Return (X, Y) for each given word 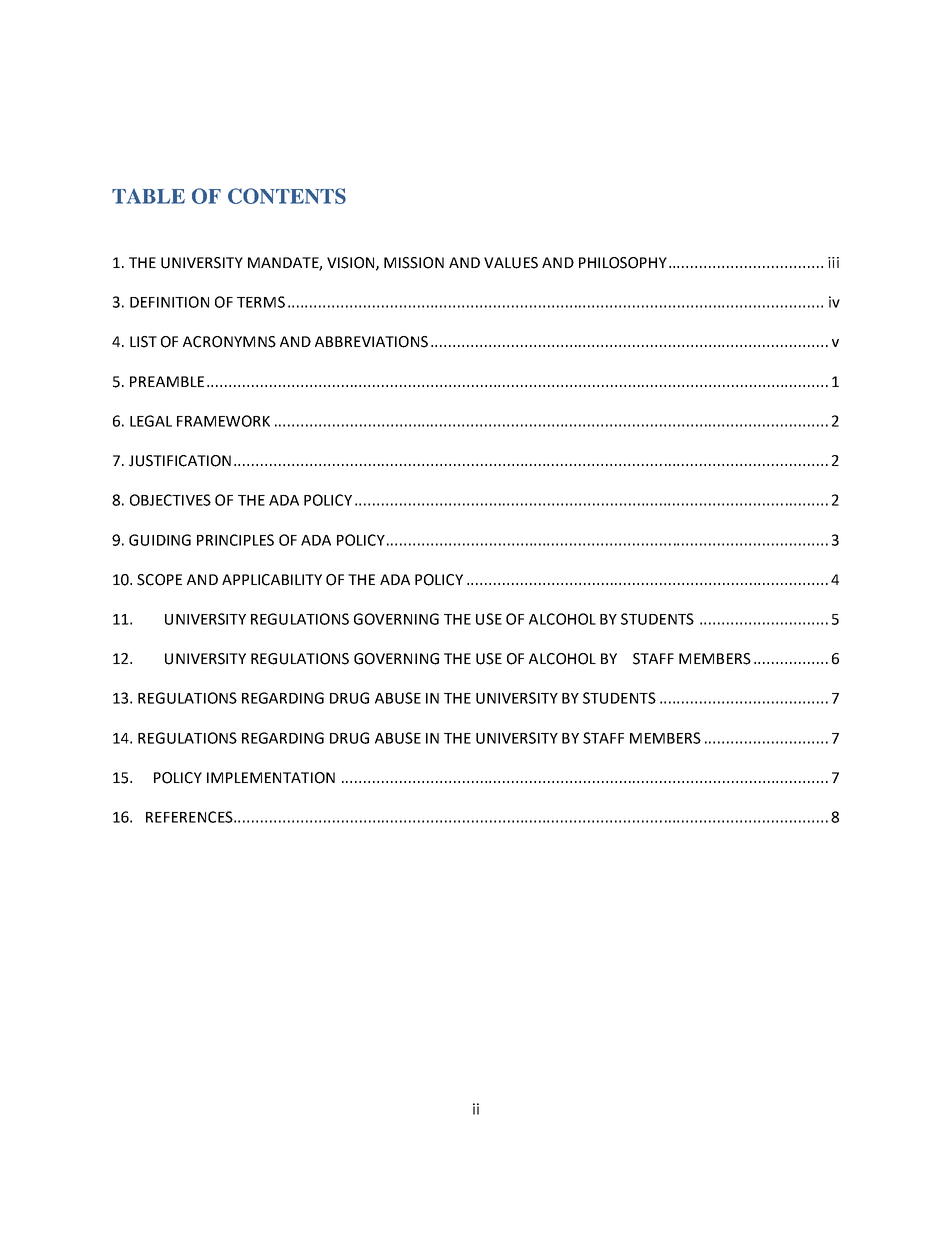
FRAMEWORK (223, 421)
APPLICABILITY (272, 580)
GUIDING (160, 540)
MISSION (414, 263)
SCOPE (159, 580)
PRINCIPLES (235, 540)
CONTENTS (287, 196)
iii (833, 262)
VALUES (511, 263)
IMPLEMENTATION (271, 778)
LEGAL (151, 421)
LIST (143, 342)
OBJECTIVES (170, 500)
